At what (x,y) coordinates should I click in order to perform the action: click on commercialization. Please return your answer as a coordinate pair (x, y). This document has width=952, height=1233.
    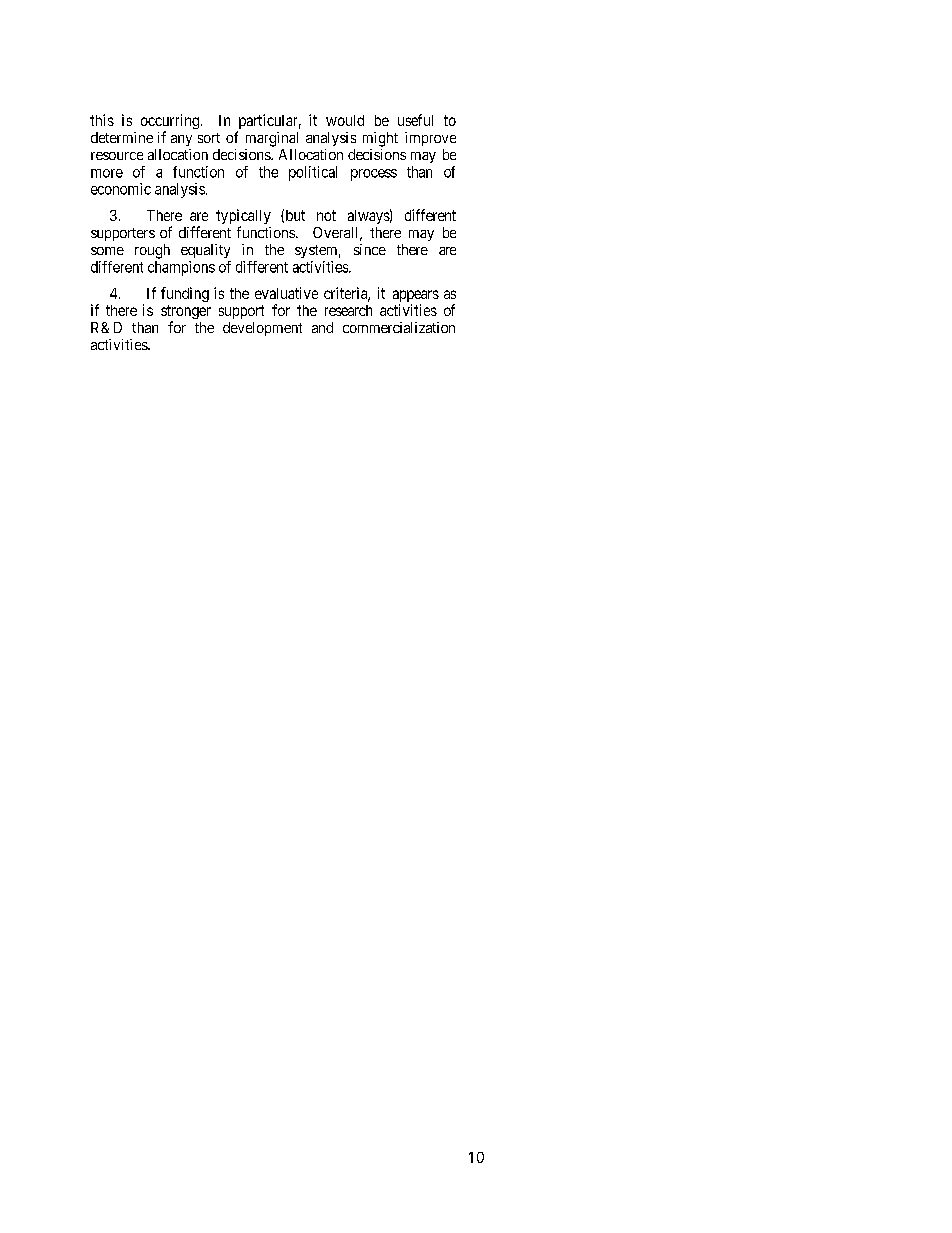
    Looking at the image, I should click on (399, 327).
